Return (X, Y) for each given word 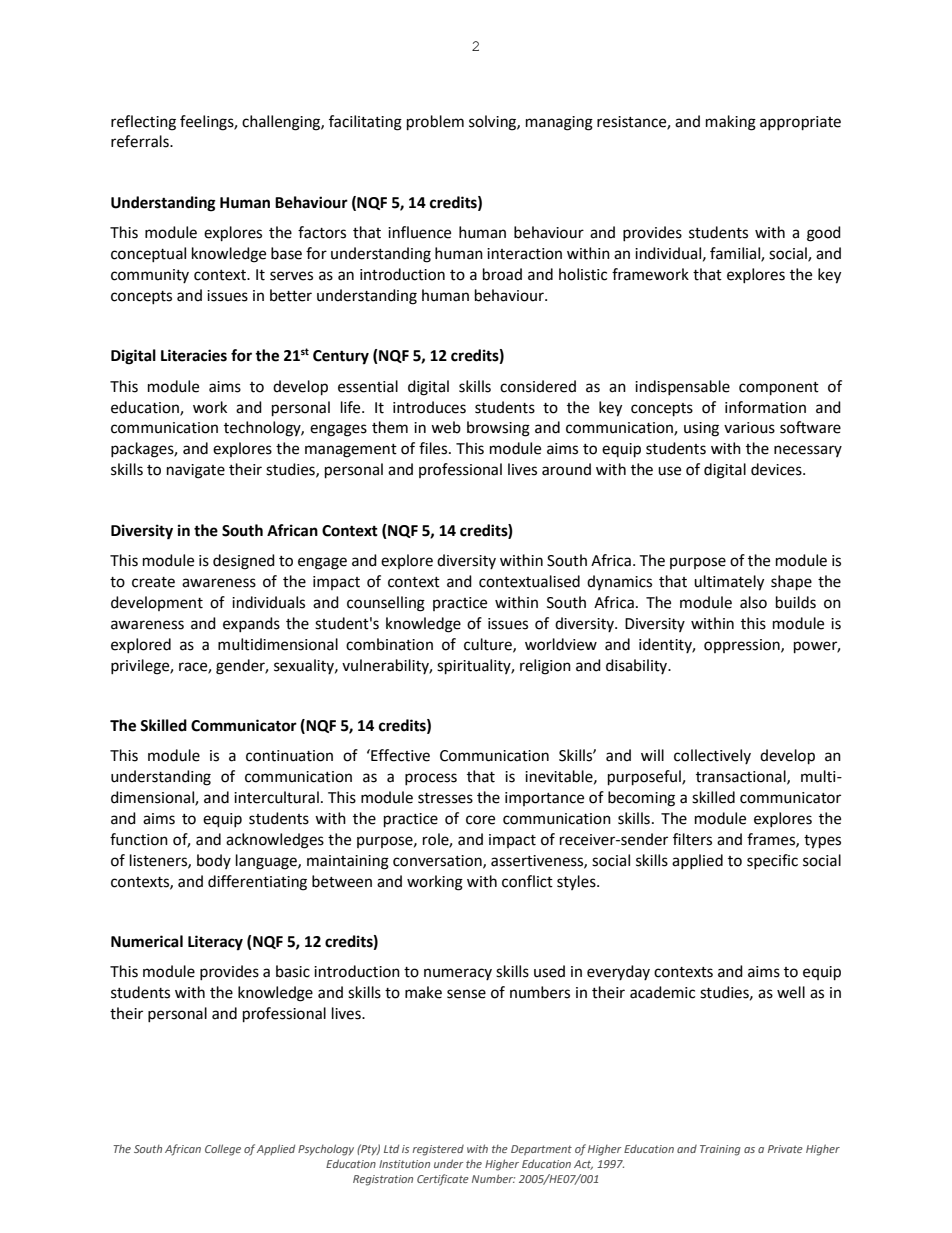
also (753, 602)
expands (251, 624)
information (765, 407)
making (731, 123)
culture (489, 645)
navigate (196, 471)
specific (772, 861)
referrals (141, 141)
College (223, 1150)
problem (435, 123)
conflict (527, 881)
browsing (498, 429)
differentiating (257, 883)
